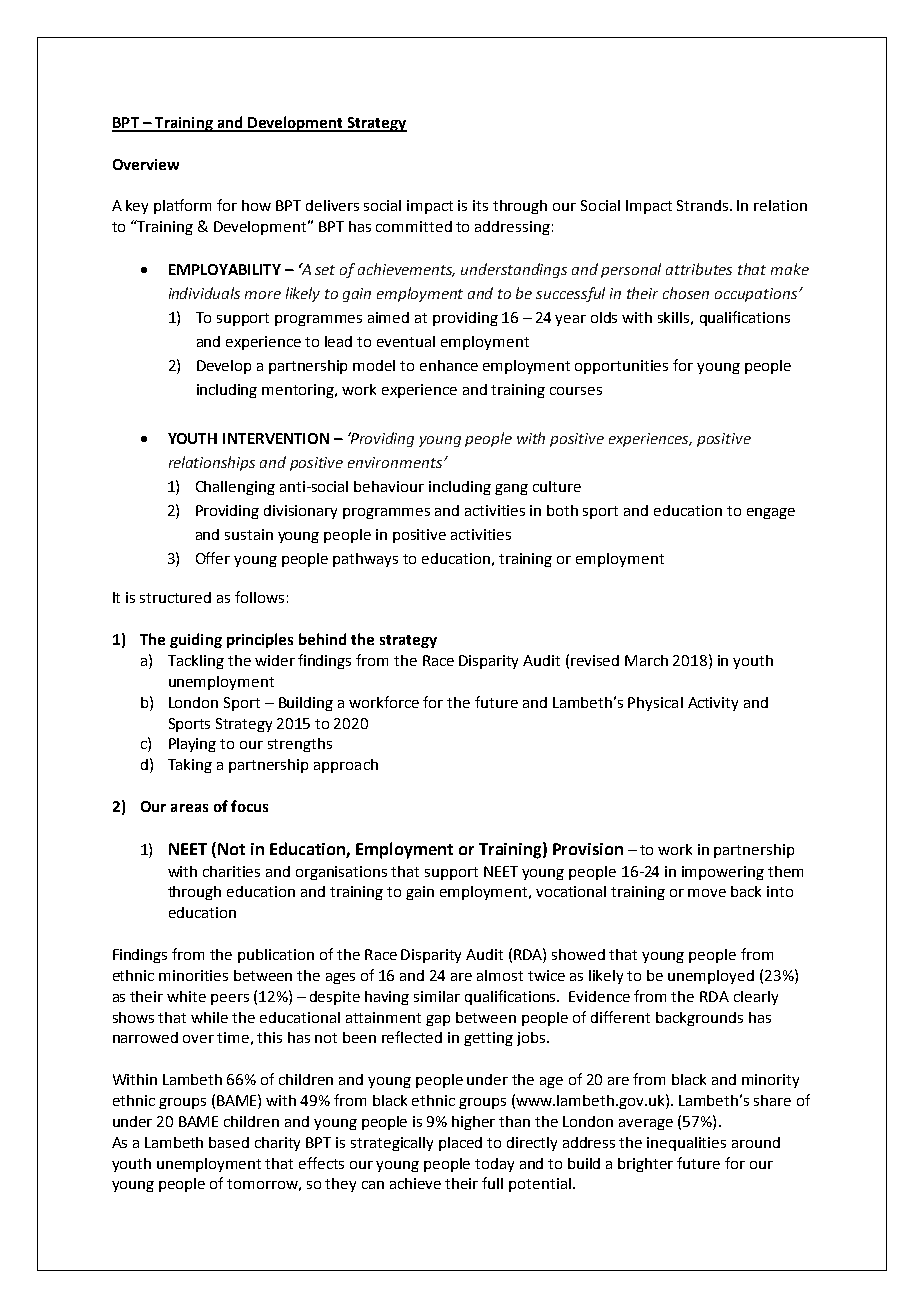  What do you see at coordinates (771, 513) in the screenshot?
I see `engage` at bounding box center [771, 513].
